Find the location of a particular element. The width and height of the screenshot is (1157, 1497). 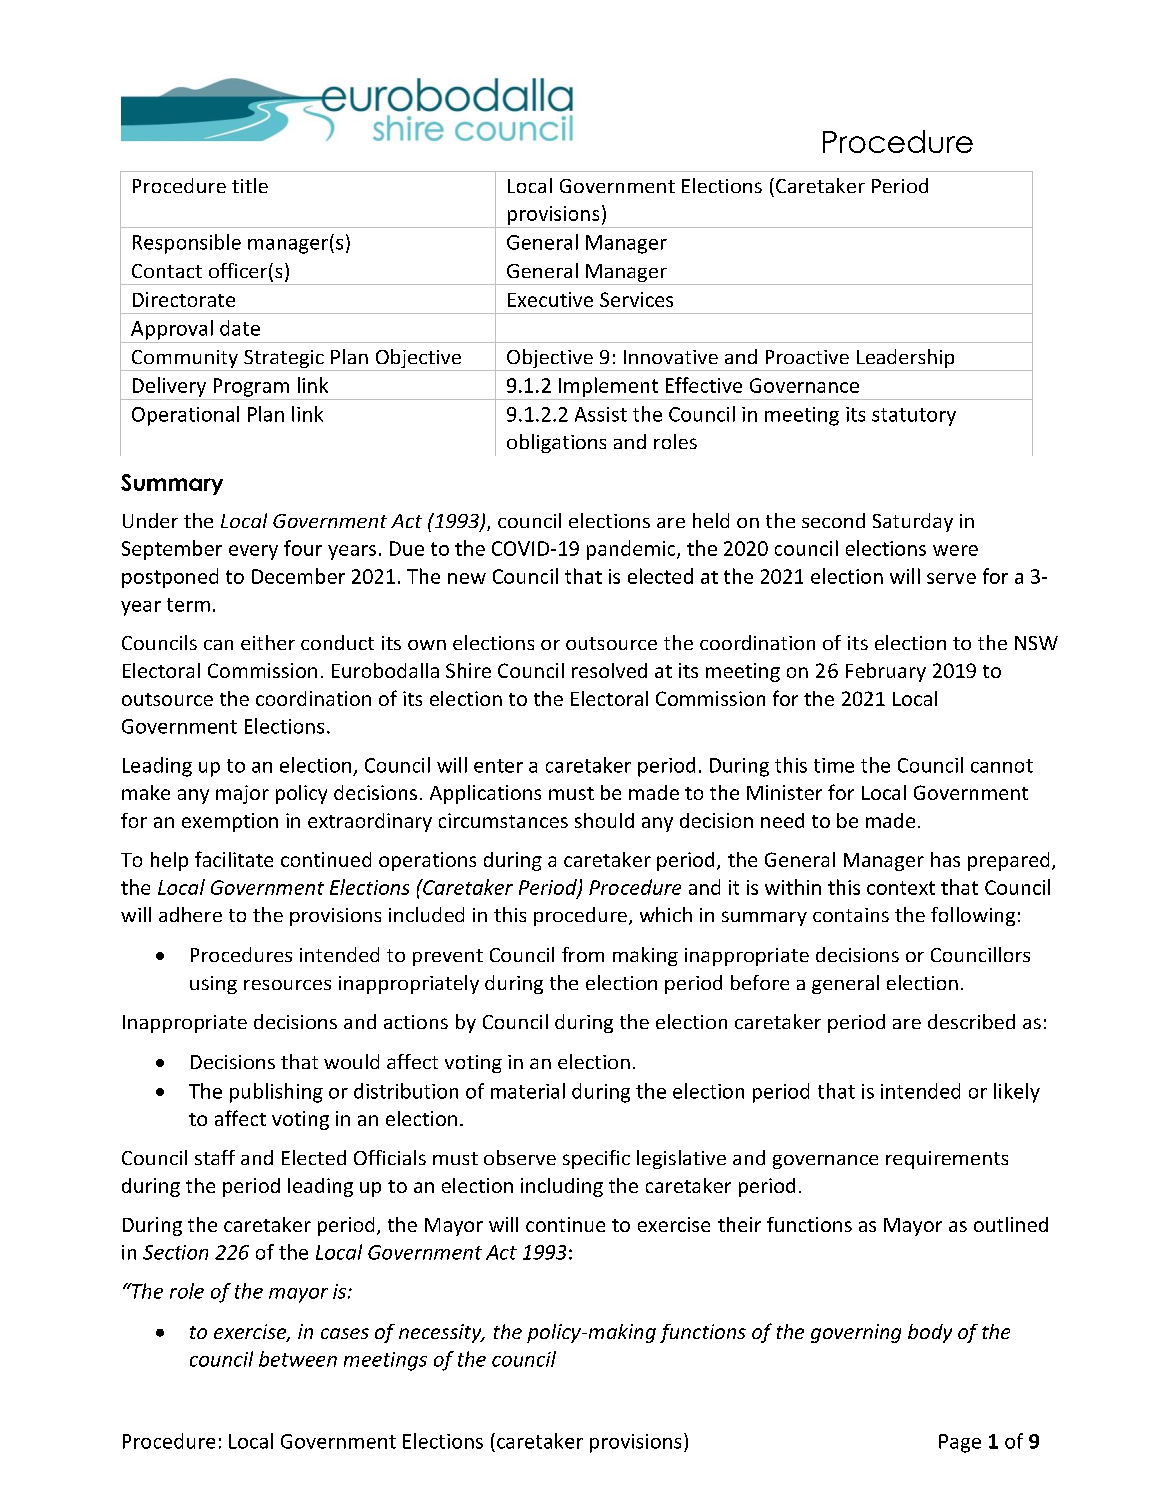

title is located at coordinates (250, 185).
